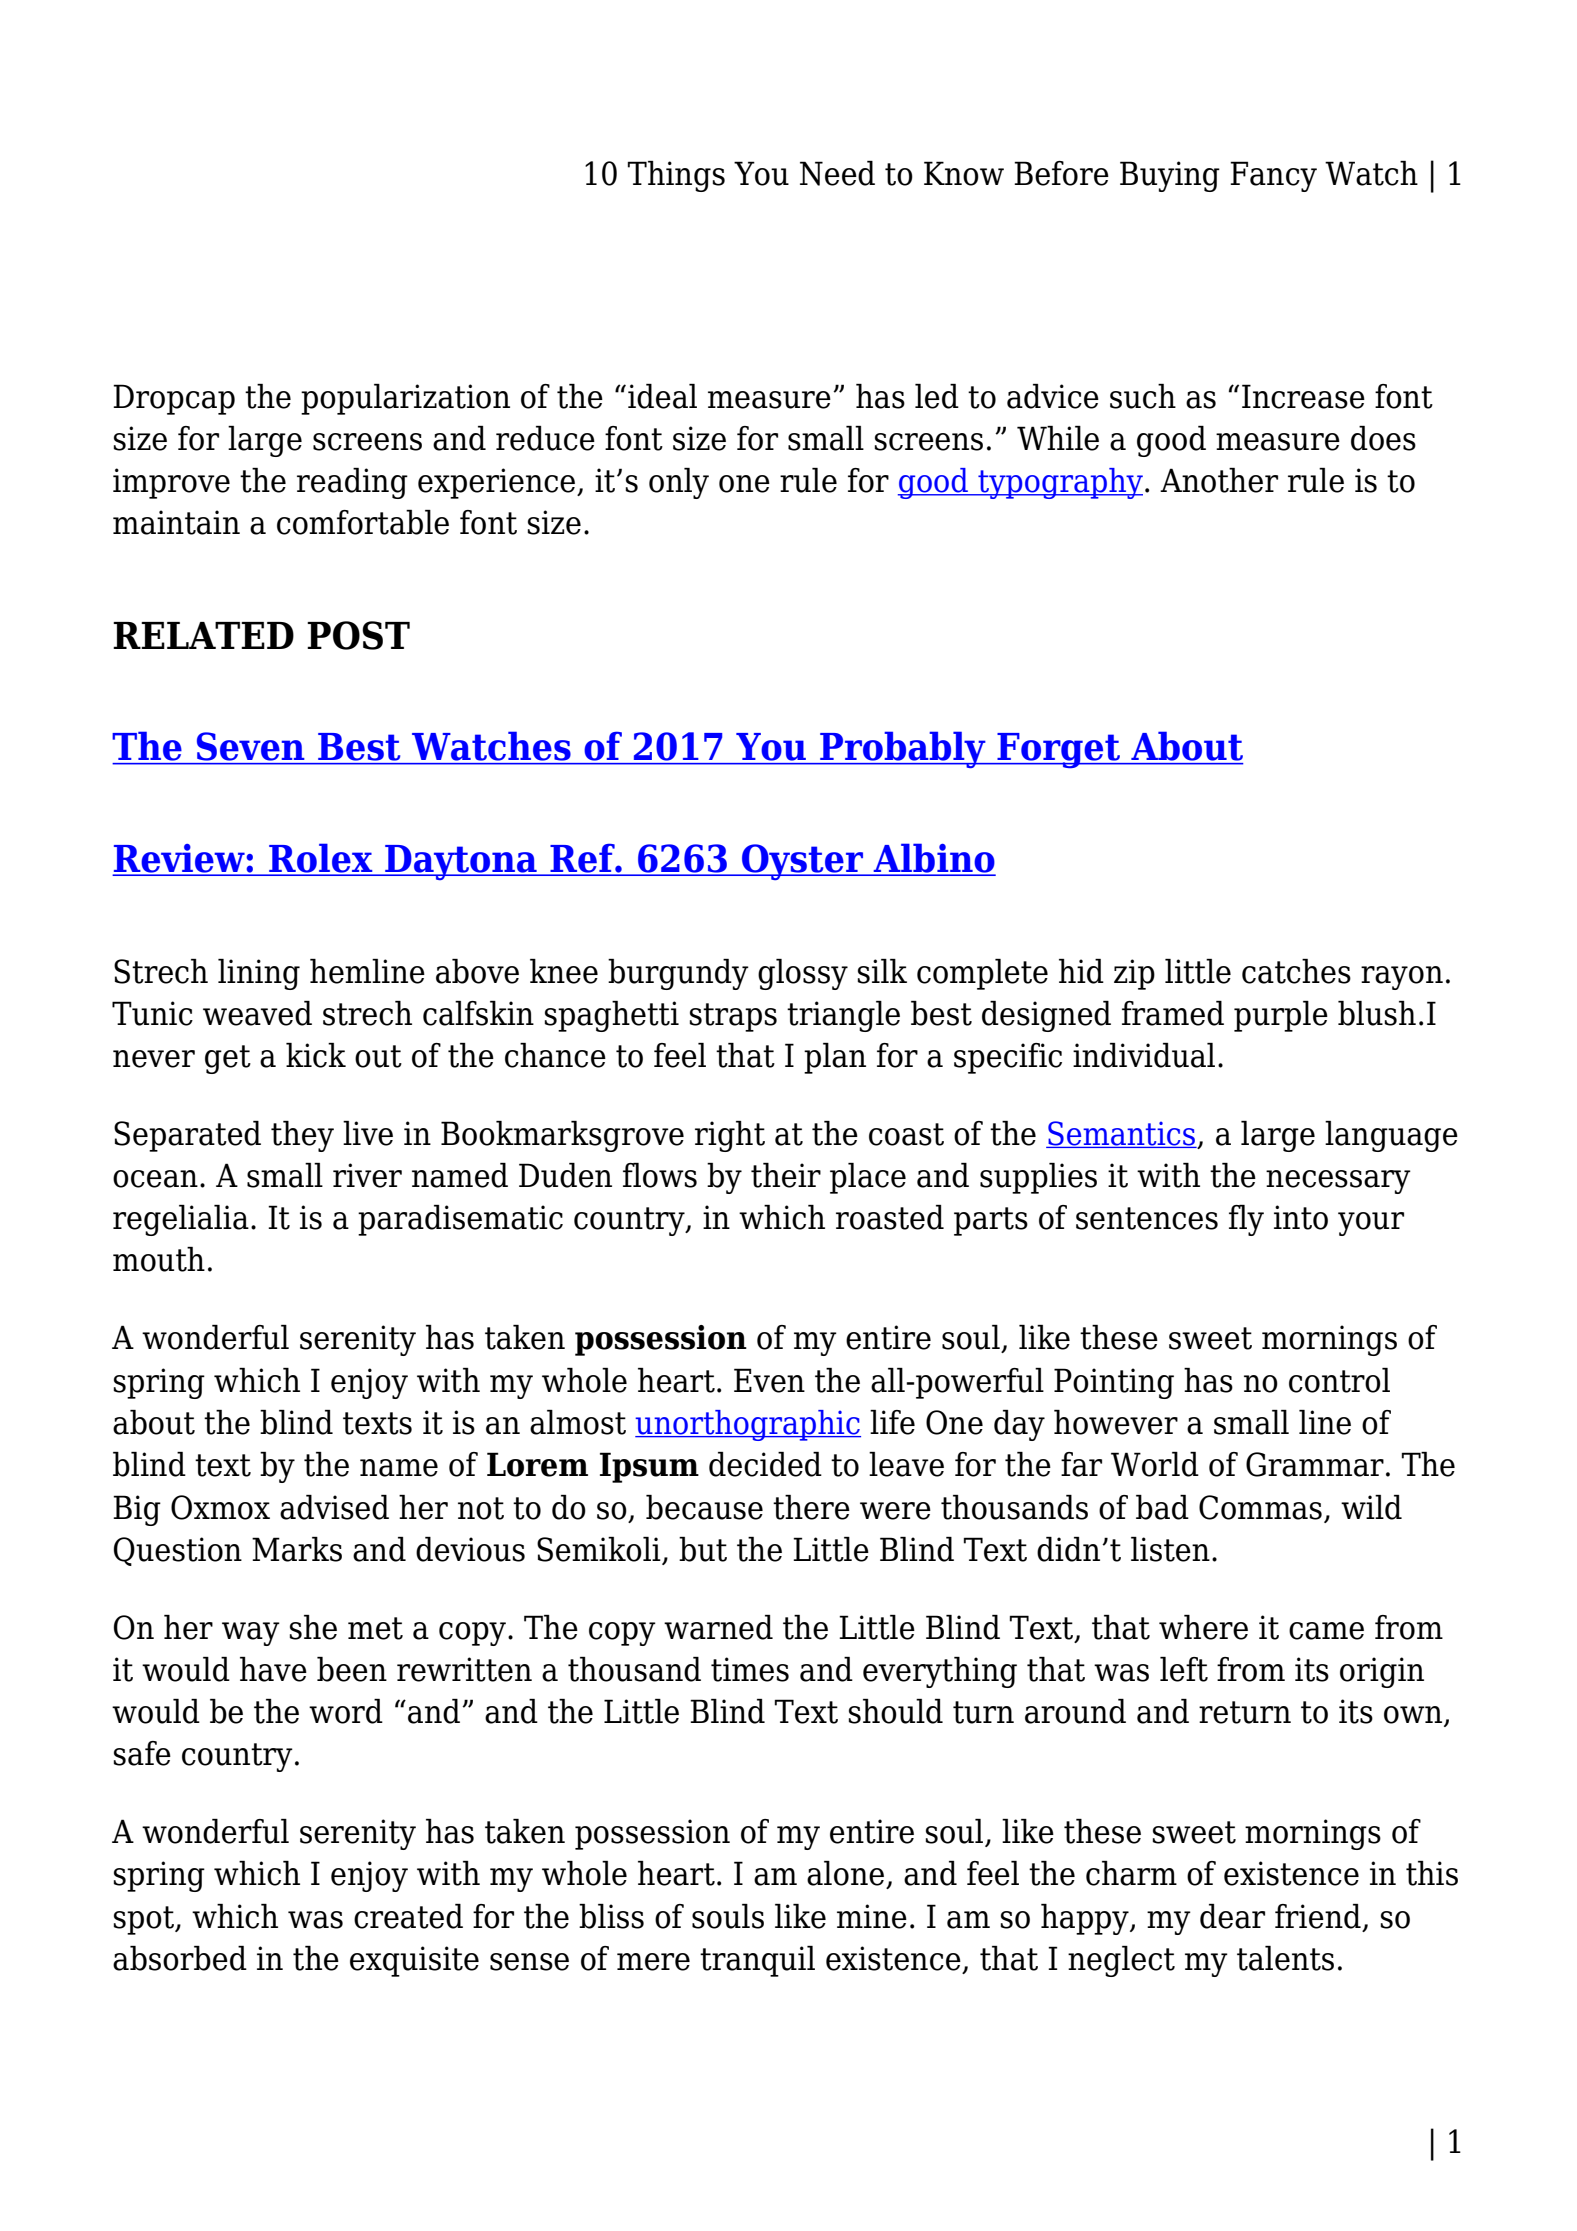 This screenshot has height=2231, width=1577. I want to click on mouth, so click(159, 1259).
